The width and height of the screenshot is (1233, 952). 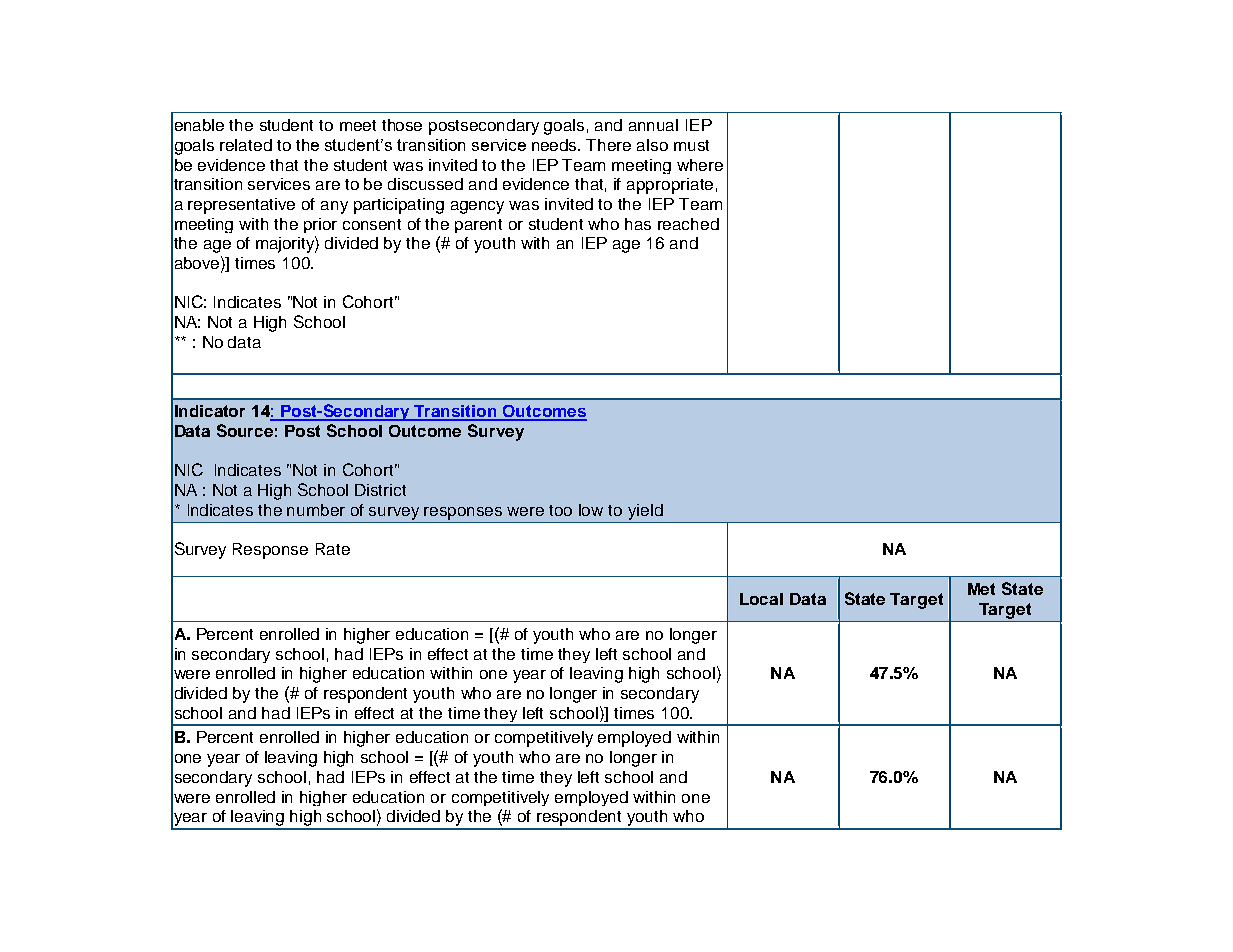 I want to click on Local, so click(x=761, y=599).
